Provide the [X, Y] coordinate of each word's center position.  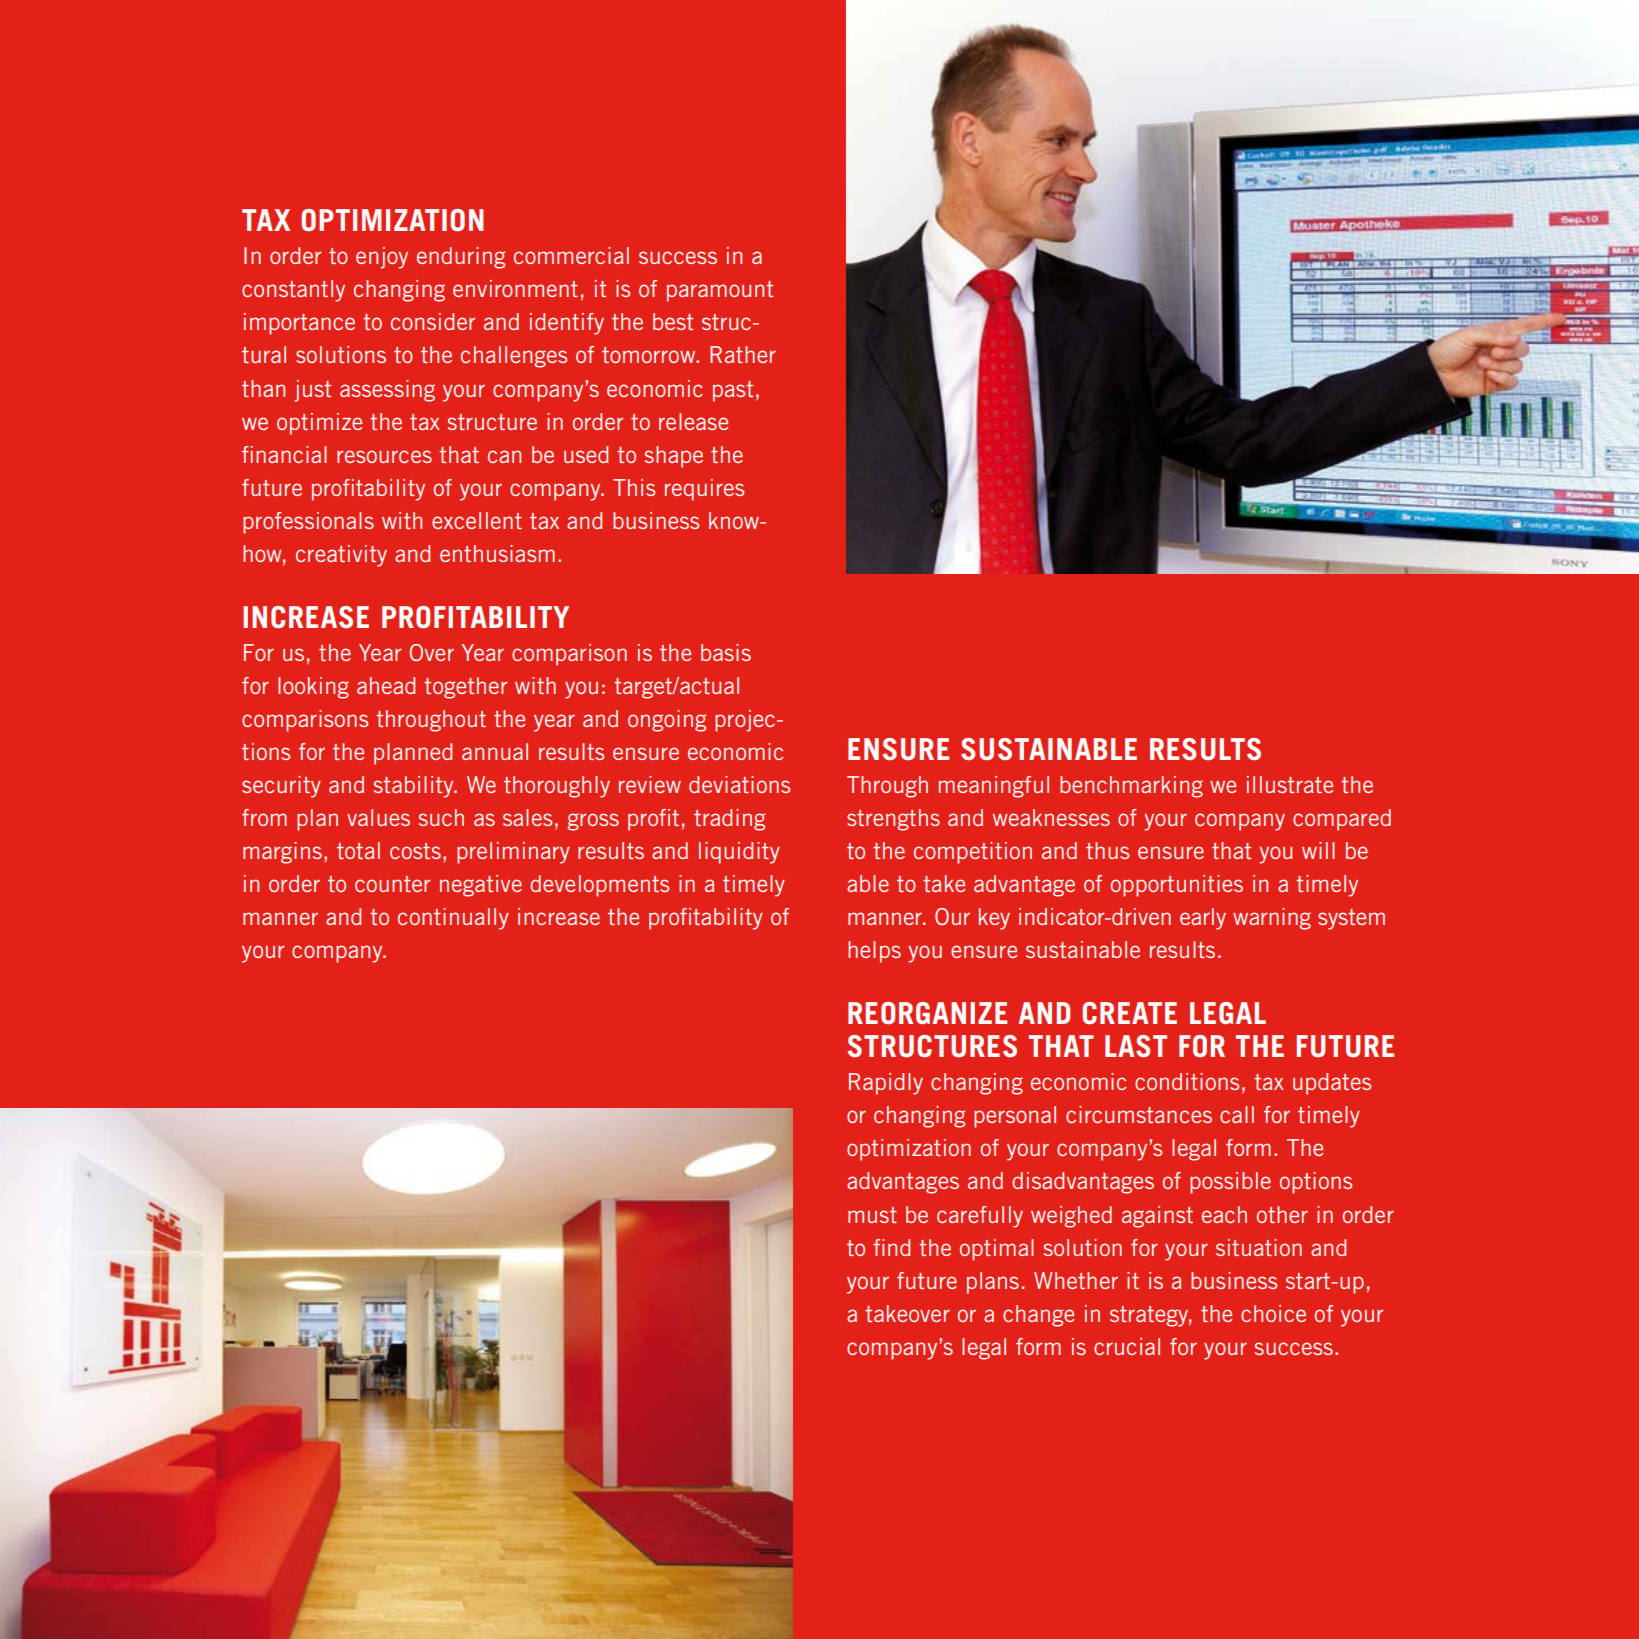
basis [726, 652]
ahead [386, 685]
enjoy [382, 258]
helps [874, 952]
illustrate [1290, 784]
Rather [743, 354]
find [891, 1247]
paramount [720, 291]
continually [453, 919]
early [1203, 919]
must [872, 1215]
